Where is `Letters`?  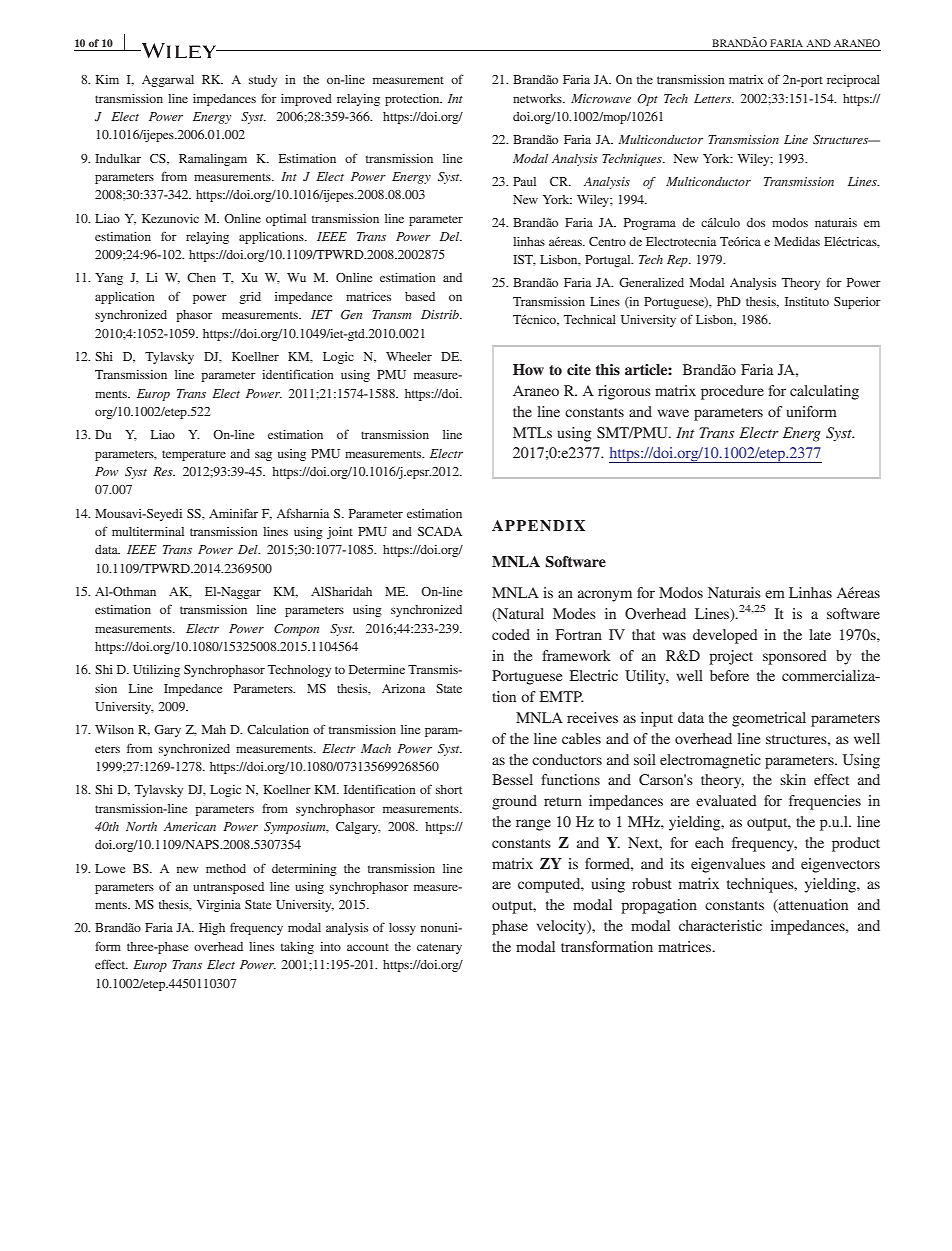
Letters is located at coordinates (714, 98).
